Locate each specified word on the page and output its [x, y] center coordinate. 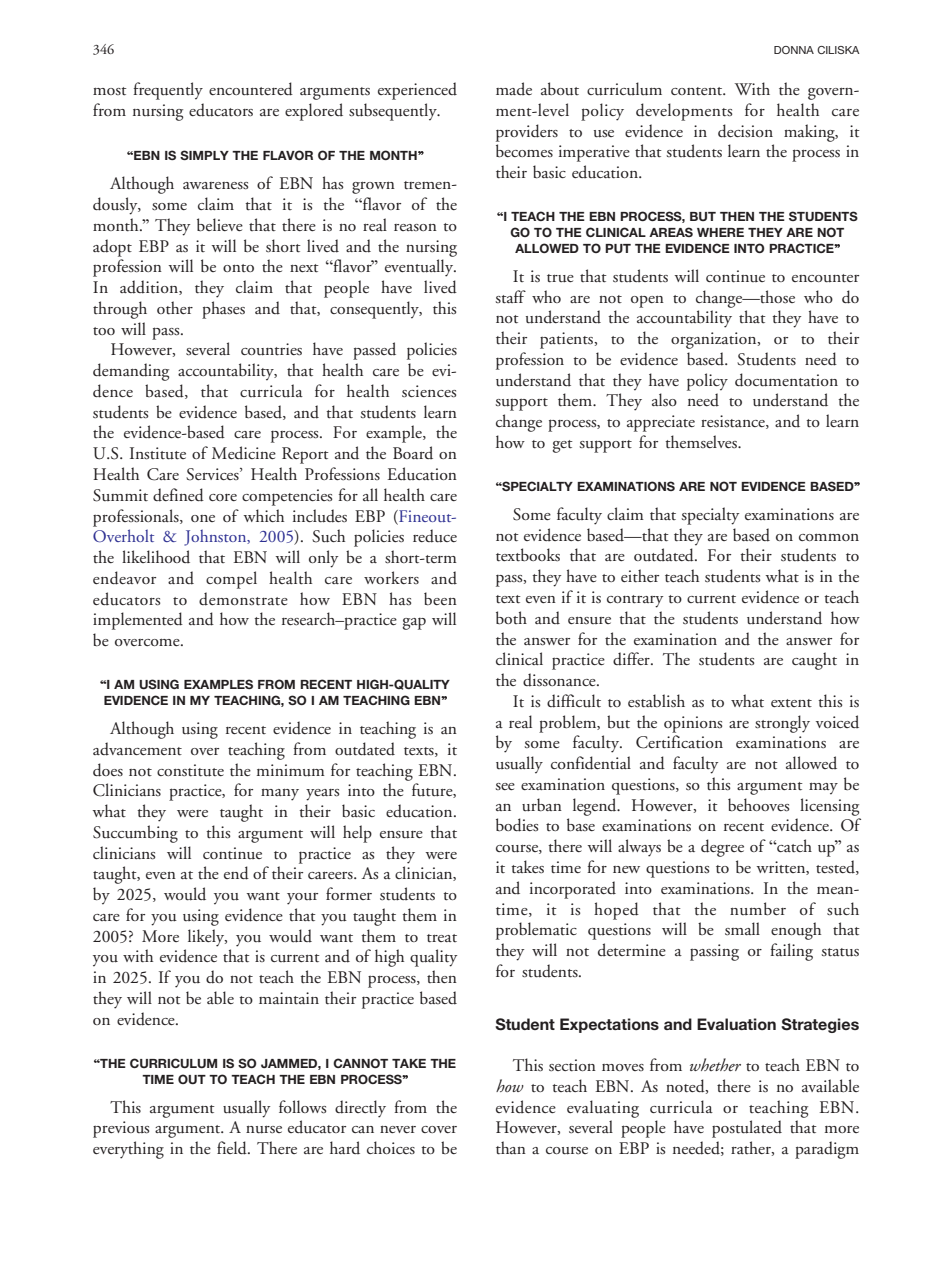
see [505, 786]
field [233, 1148]
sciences [429, 391]
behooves [758, 805]
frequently [168, 91]
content [698, 91]
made [514, 88]
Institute [158, 453]
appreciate [661, 423]
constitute [190, 770]
